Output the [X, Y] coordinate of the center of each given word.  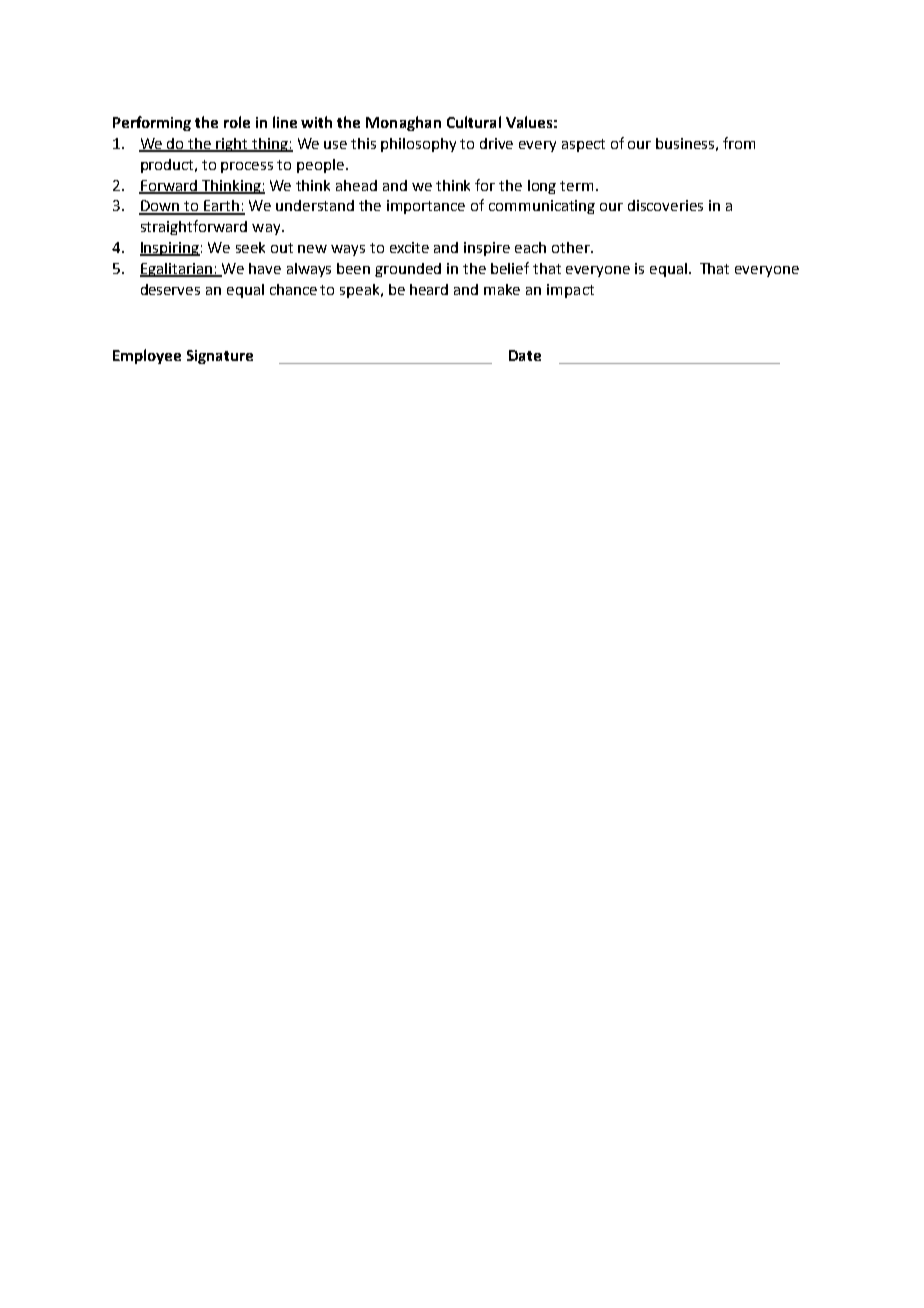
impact [570, 291]
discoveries [665, 205]
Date [525, 355]
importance [426, 207]
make [502, 289]
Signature [220, 357]
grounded [408, 270]
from [739, 143]
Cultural [474, 122]
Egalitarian [177, 270]
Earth [221, 207]
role [237, 122]
